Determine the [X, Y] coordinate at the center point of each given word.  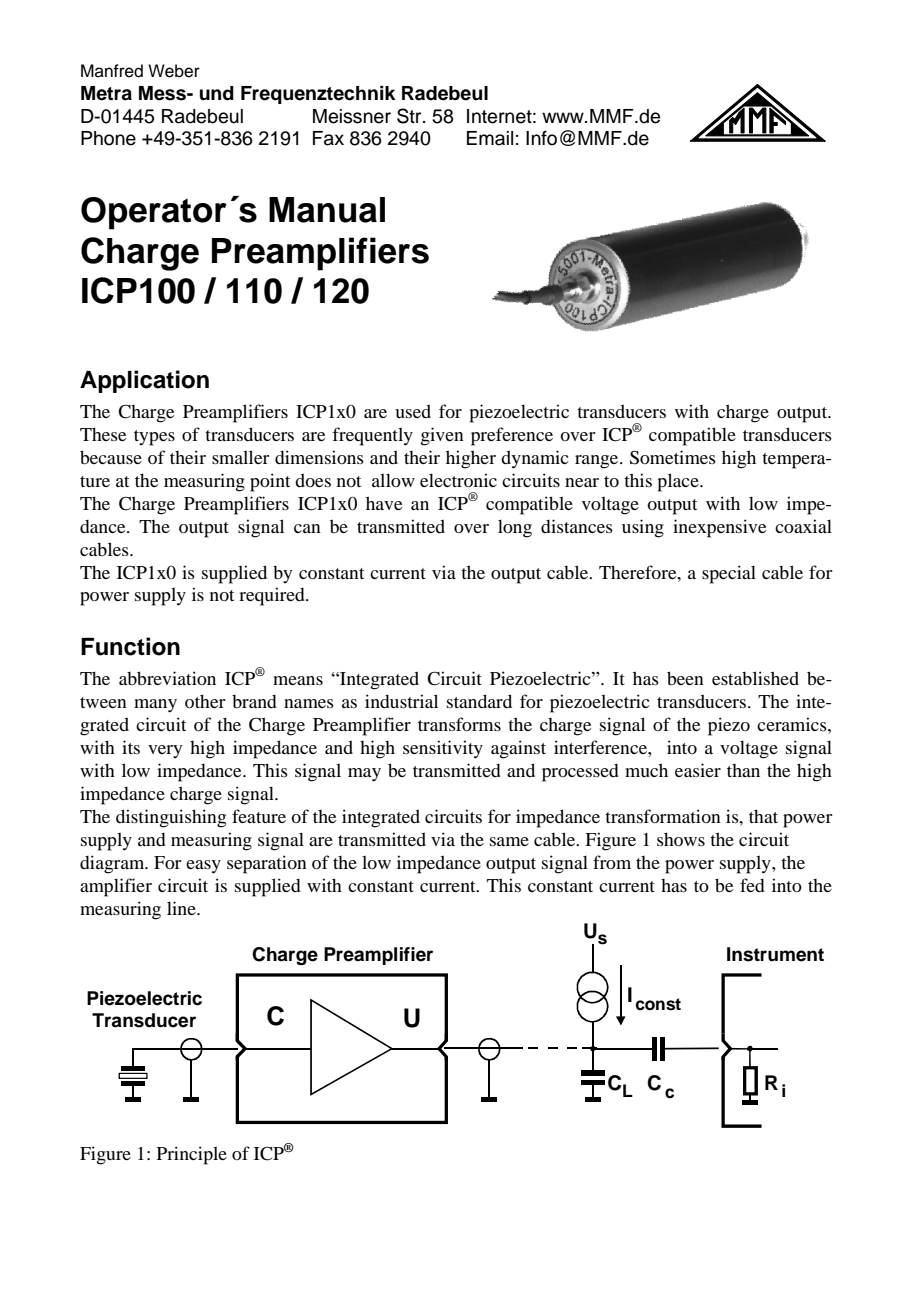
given [442, 436]
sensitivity [443, 749]
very [165, 751]
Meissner [352, 116]
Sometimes [673, 457]
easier [698, 770]
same [509, 841]
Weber [174, 71]
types [154, 438]
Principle [192, 1155]
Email [490, 138]
